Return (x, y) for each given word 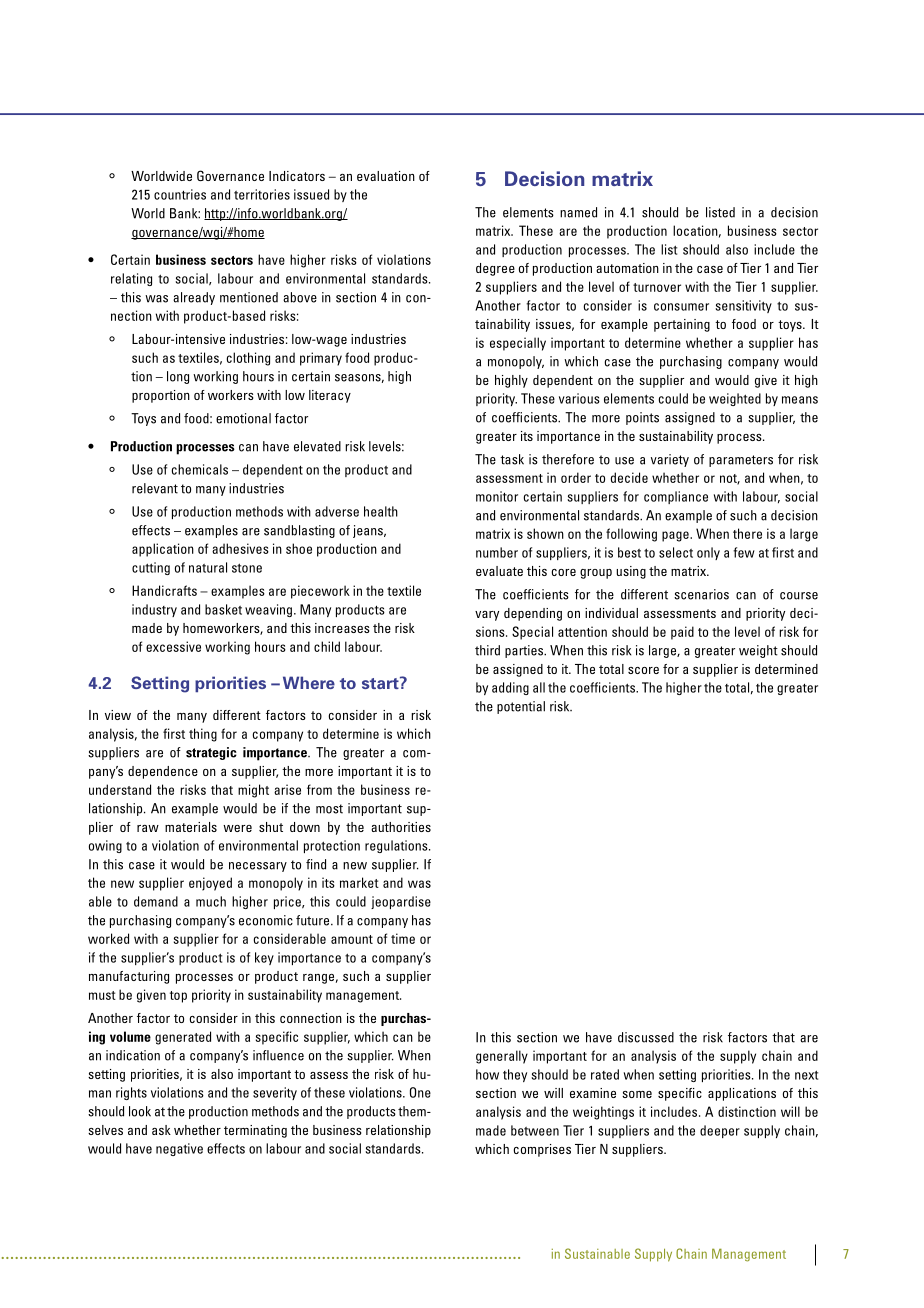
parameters (741, 461)
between (535, 1130)
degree (495, 269)
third (487, 650)
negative (179, 1149)
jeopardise (401, 902)
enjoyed (210, 884)
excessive (173, 646)
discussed (646, 1037)
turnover (657, 287)
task (512, 459)
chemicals (200, 469)
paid (682, 633)
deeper (720, 1131)
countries (180, 194)
